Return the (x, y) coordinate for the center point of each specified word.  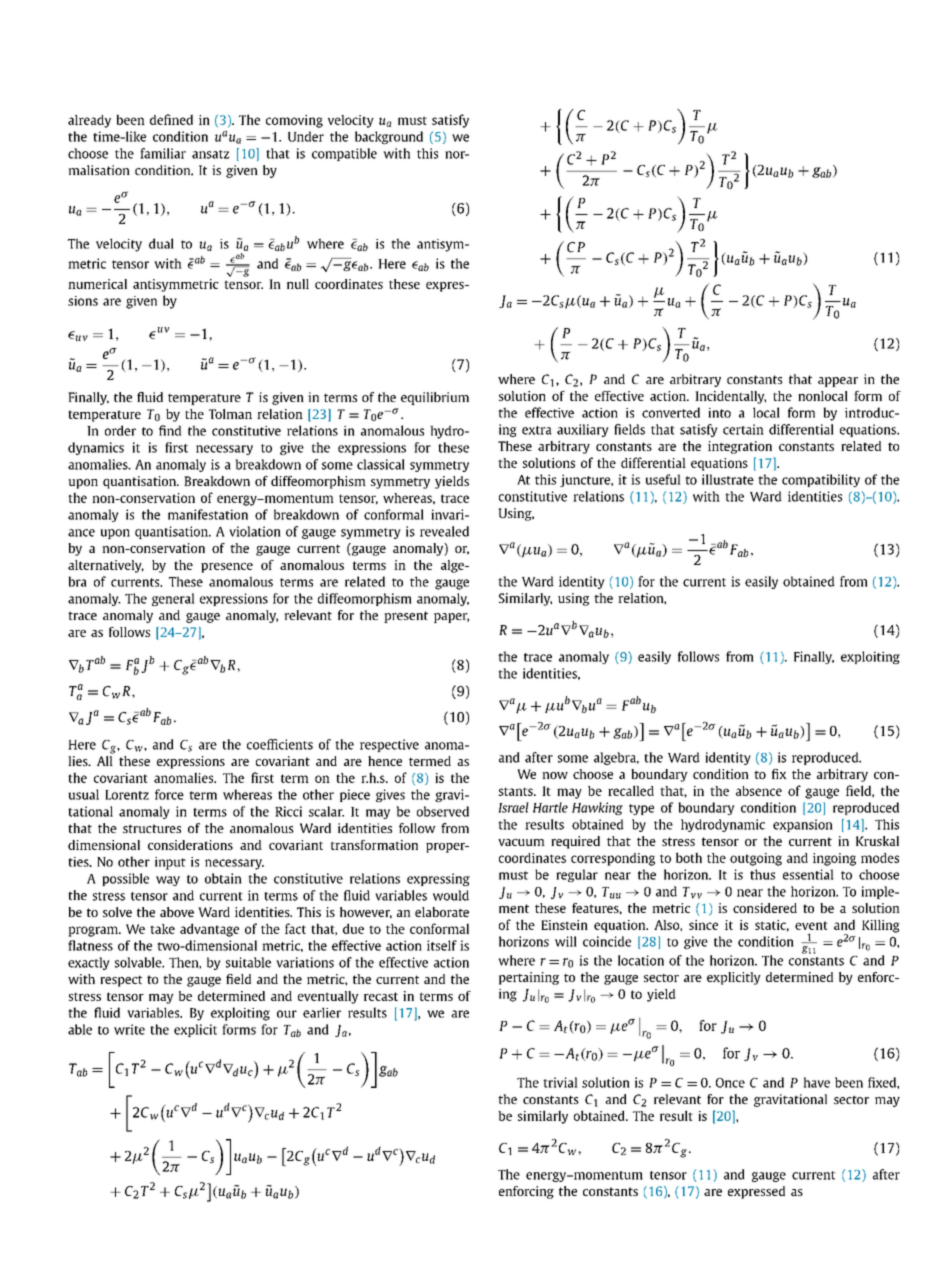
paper (451, 618)
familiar (163, 153)
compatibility (821, 480)
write (129, 1029)
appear (838, 382)
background (389, 137)
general (173, 599)
